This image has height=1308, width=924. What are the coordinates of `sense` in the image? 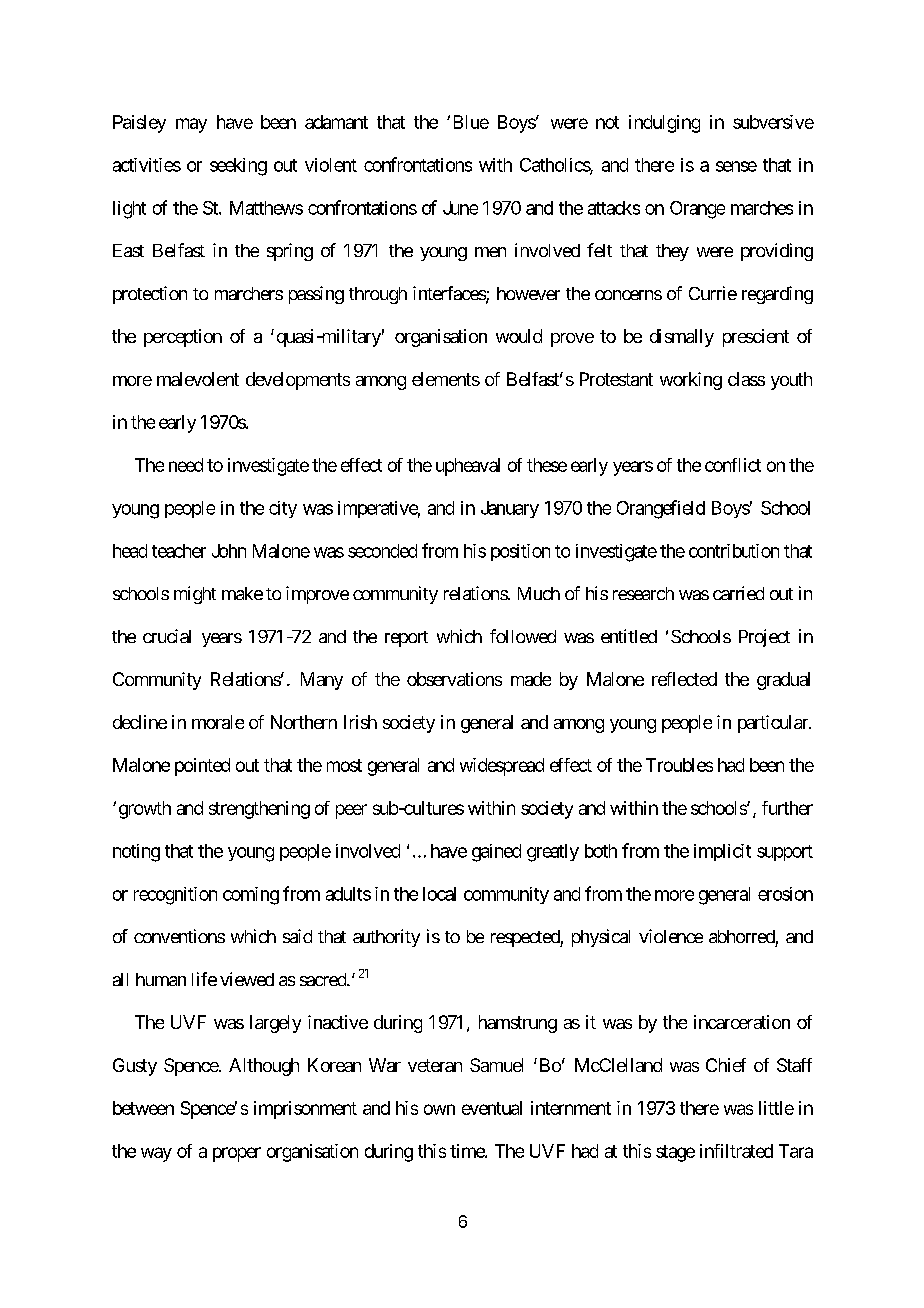 It's located at (736, 166).
